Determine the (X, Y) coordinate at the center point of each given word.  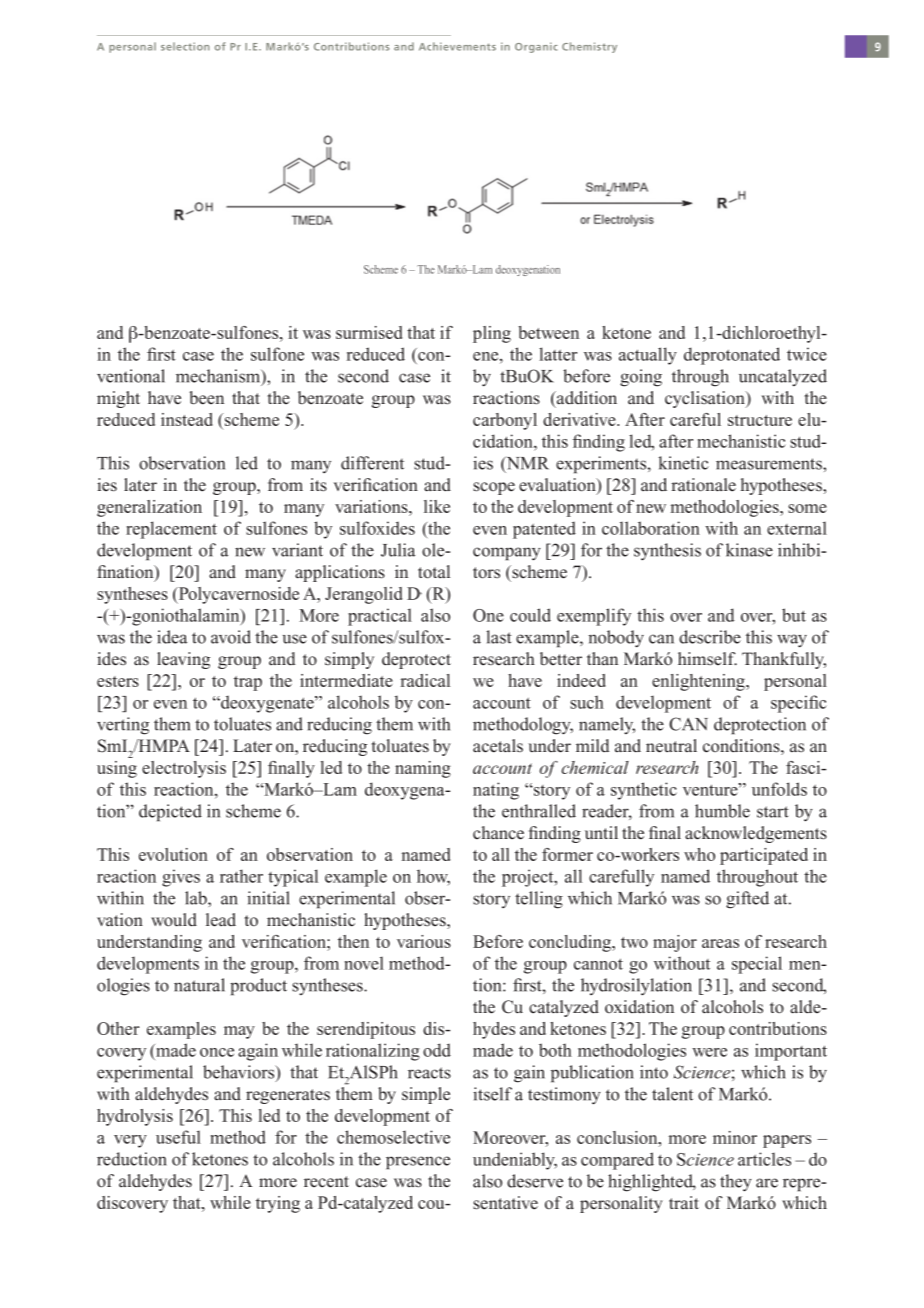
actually (648, 356)
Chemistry (589, 47)
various (424, 941)
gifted (747, 900)
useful (178, 1137)
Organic (536, 47)
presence (418, 1163)
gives (181, 878)
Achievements (457, 46)
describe (710, 637)
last (499, 637)
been (206, 398)
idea (172, 637)
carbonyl (505, 421)
